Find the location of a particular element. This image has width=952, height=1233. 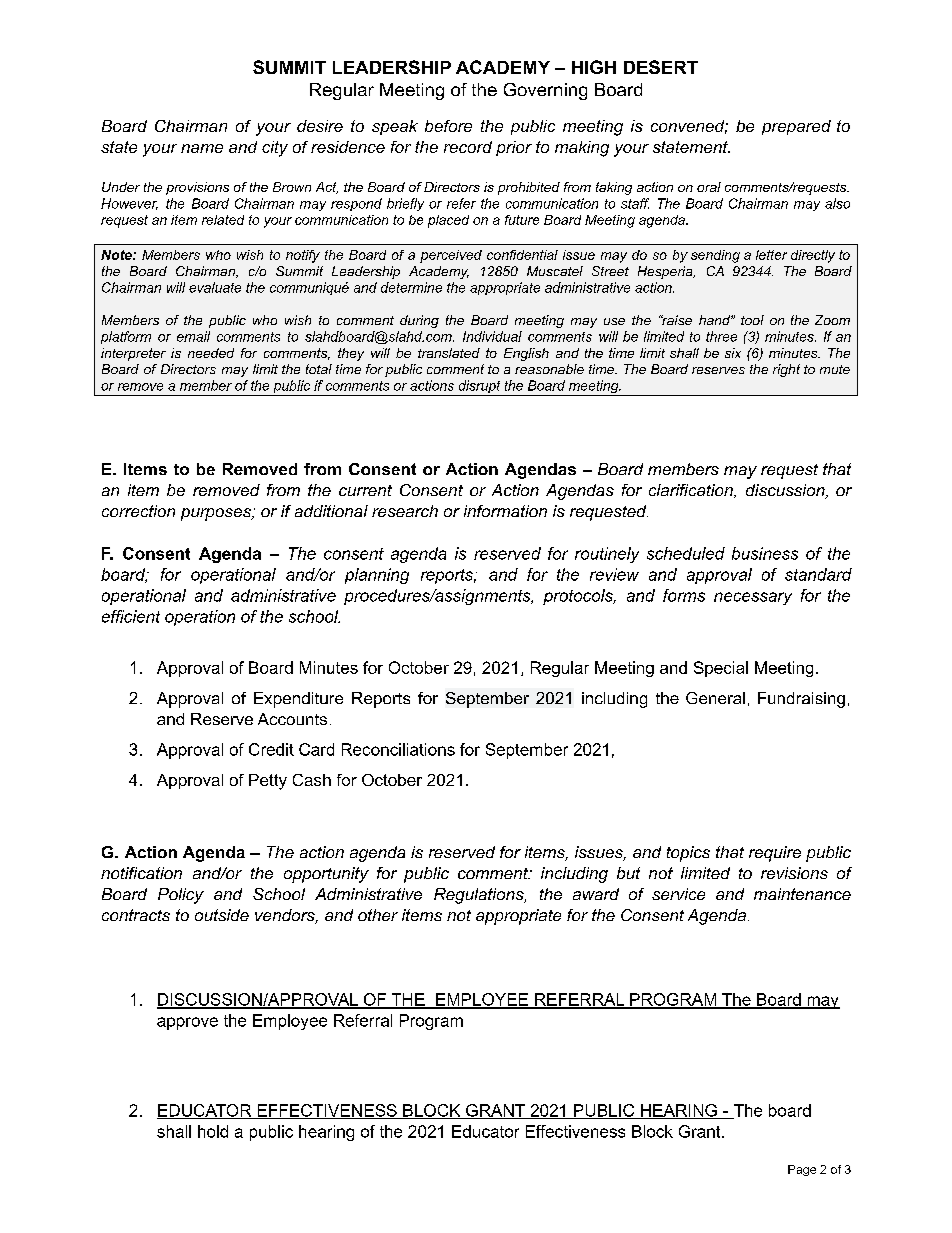

Credit is located at coordinates (271, 749).
